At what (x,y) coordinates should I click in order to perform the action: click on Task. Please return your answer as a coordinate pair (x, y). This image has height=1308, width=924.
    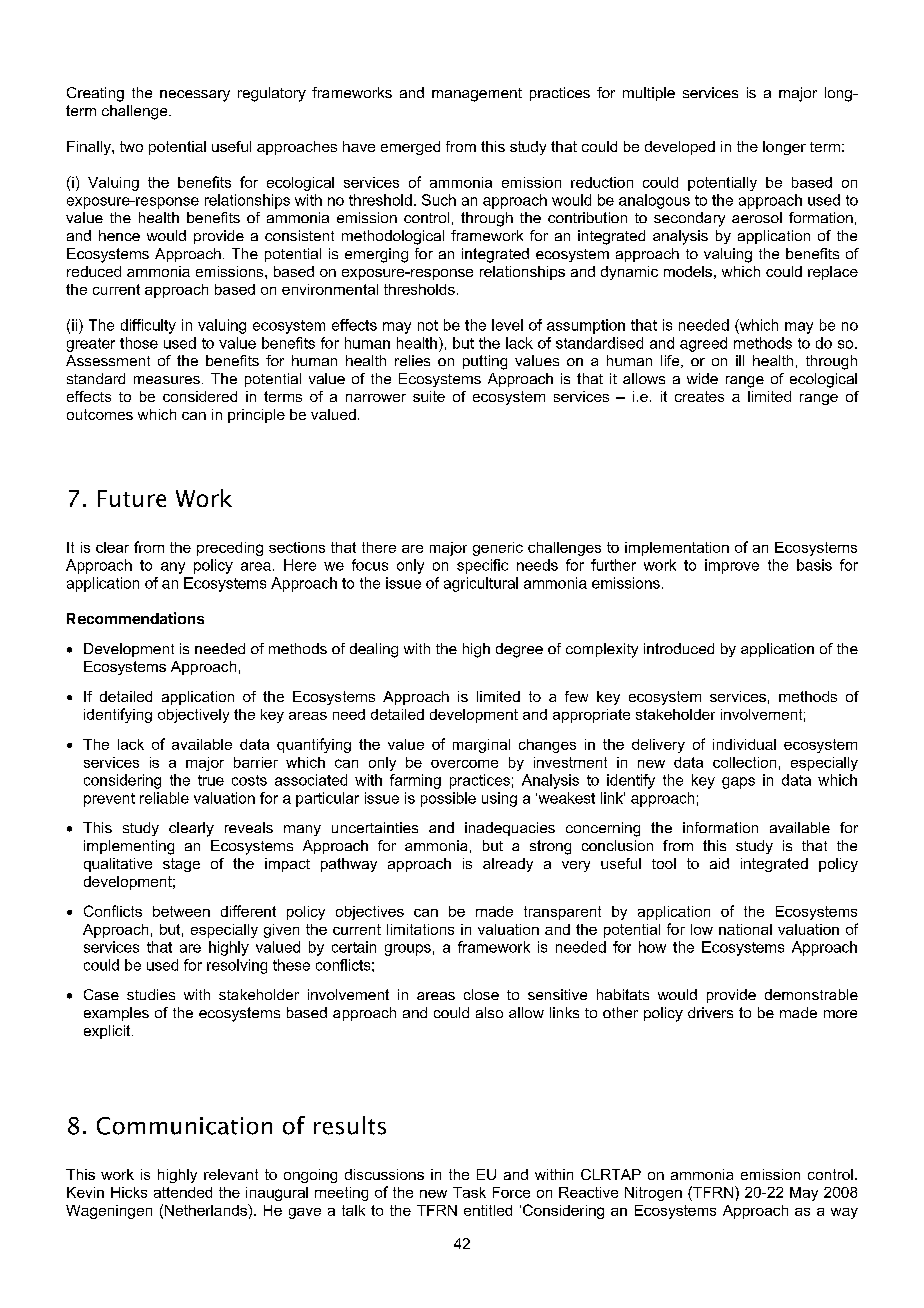
    Looking at the image, I should click on (469, 1192).
